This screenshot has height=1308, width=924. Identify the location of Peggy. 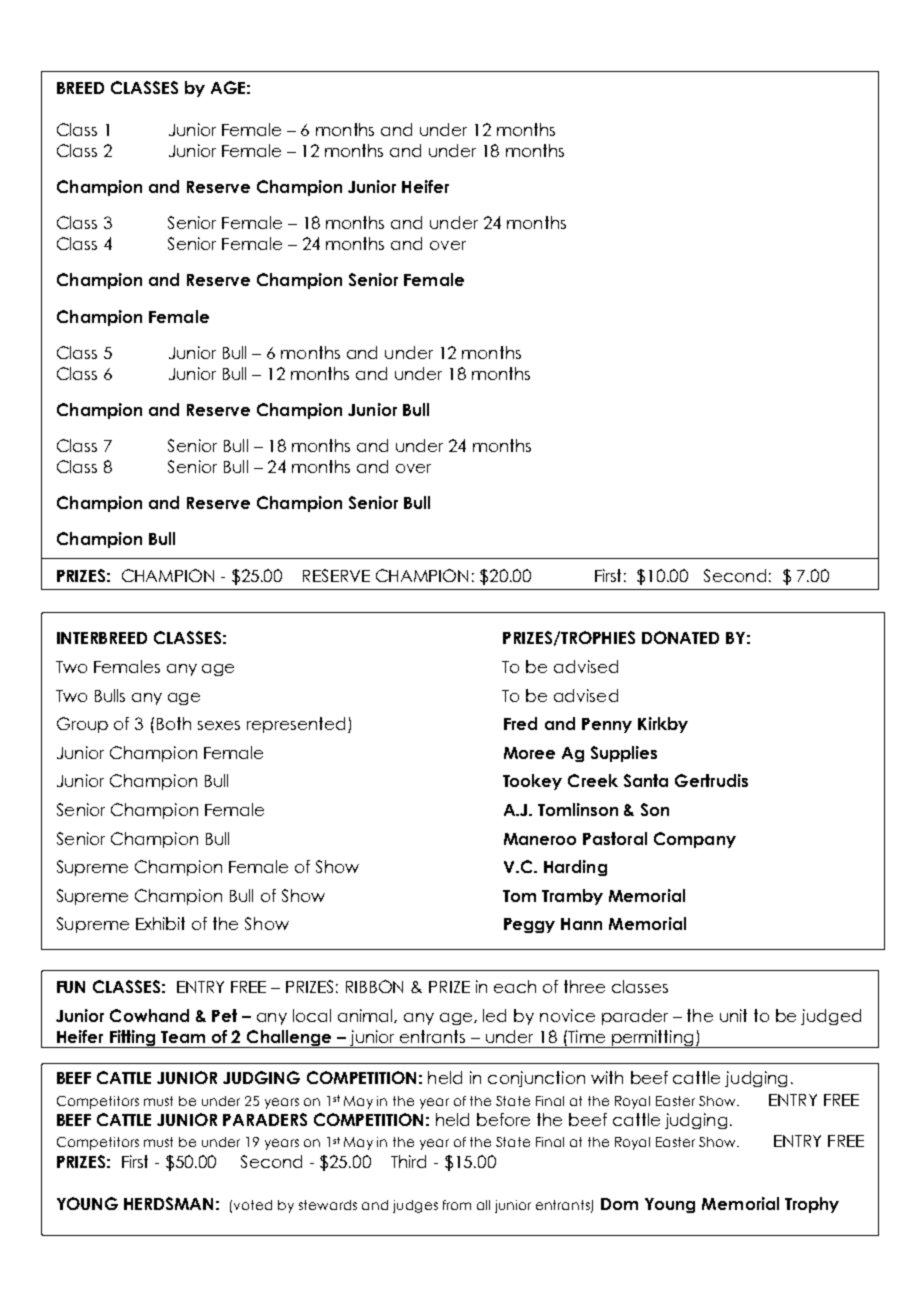
(529, 925).
